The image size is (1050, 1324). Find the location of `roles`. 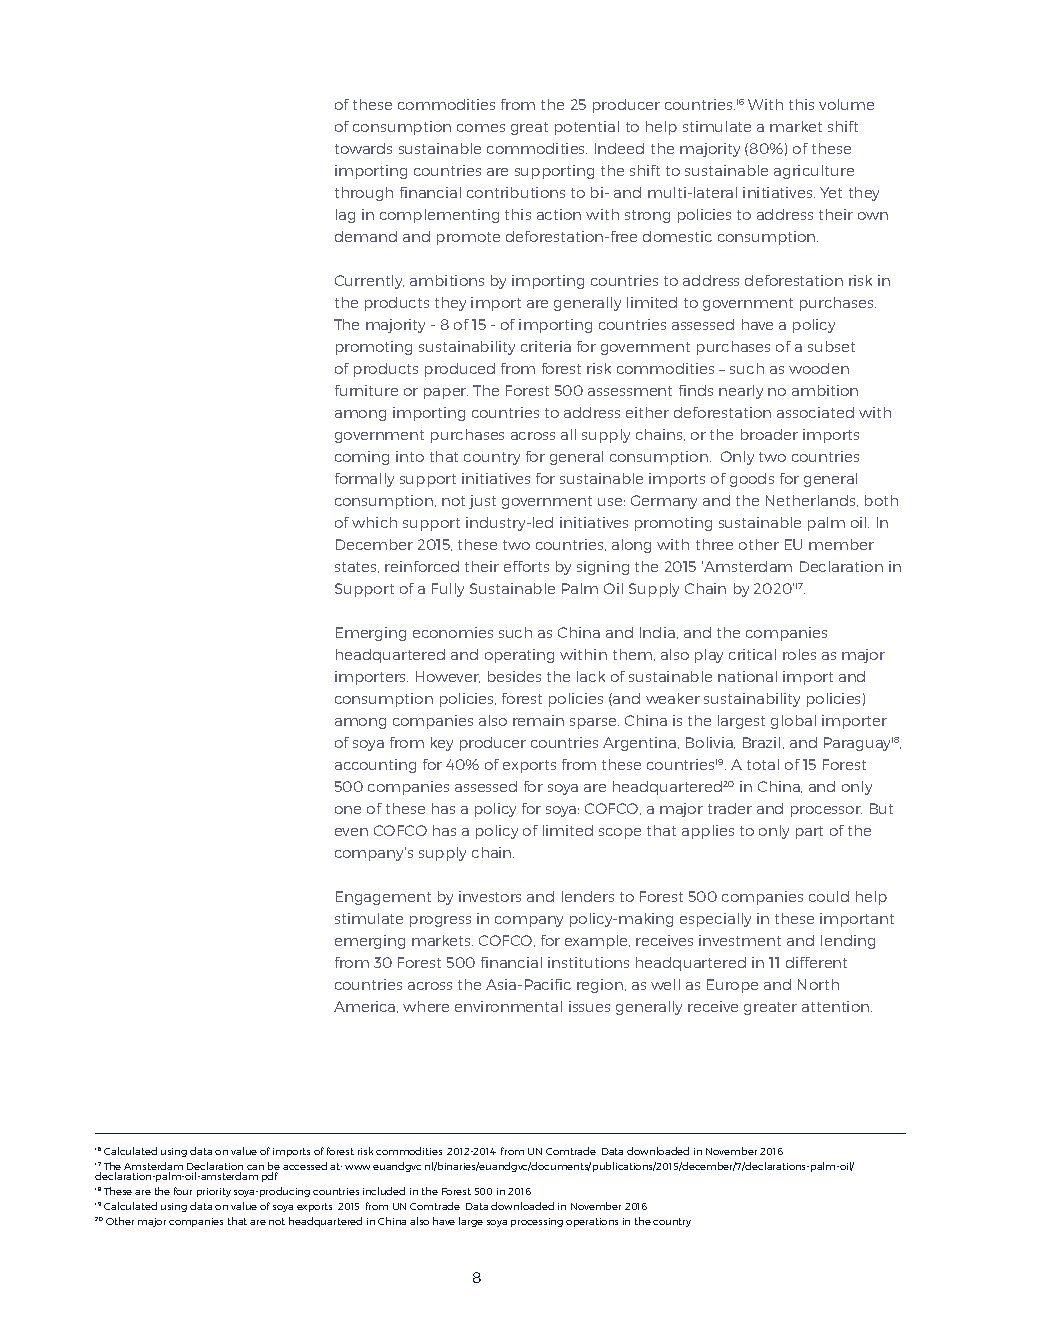

roles is located at coordinates (799, 654).
